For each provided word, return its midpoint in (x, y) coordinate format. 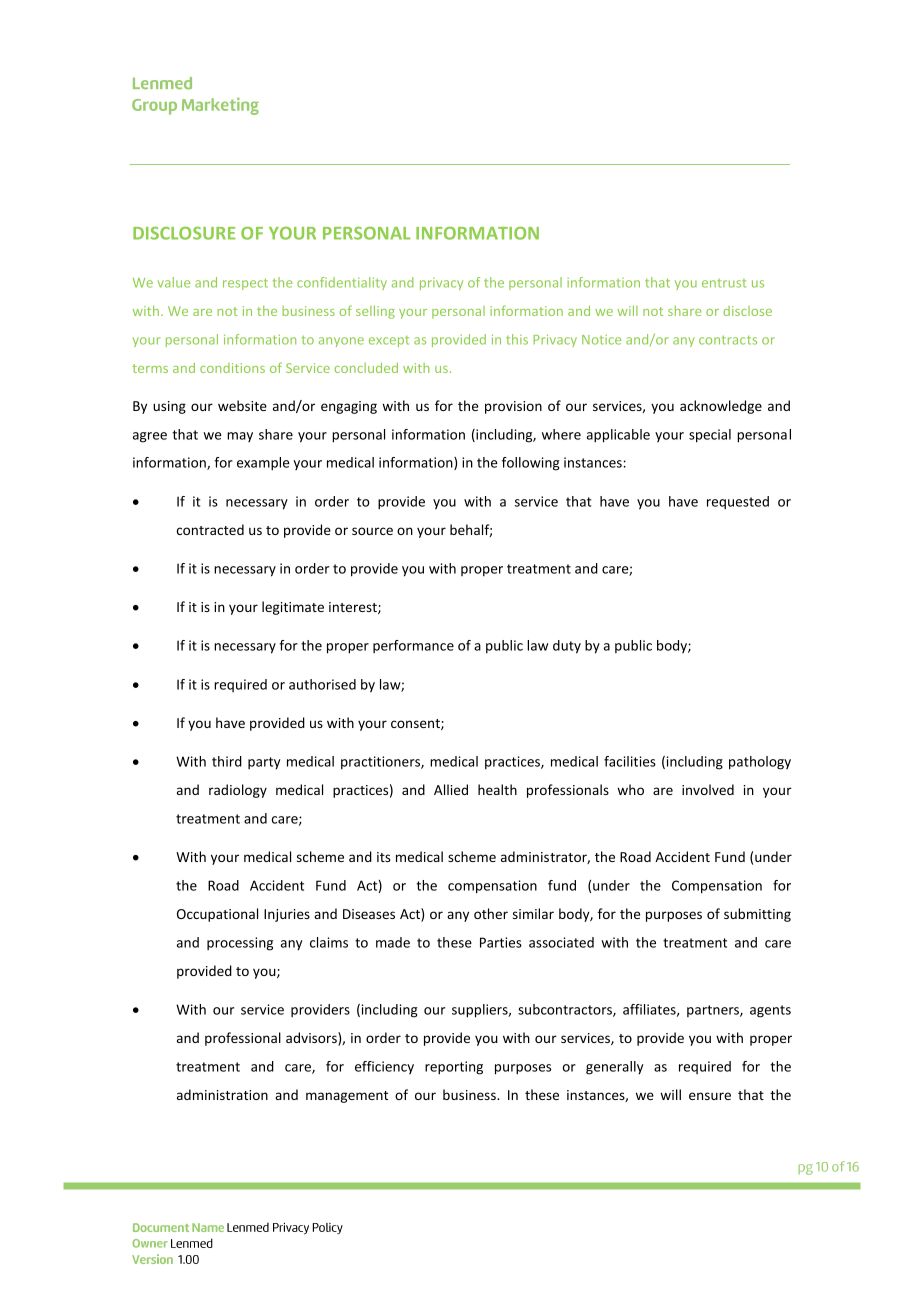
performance (413, 646)
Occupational (217, 915)
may (240, 437)
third (227, 761)
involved (708, 789)
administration (222, 1094)
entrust (724, 283)
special (710, 436)
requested (738, 502)
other (491, 913)
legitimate (293, 608)
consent (416, 724)
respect (245, 284)
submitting (757, 915)
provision (513, 407)
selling (375, 312)
